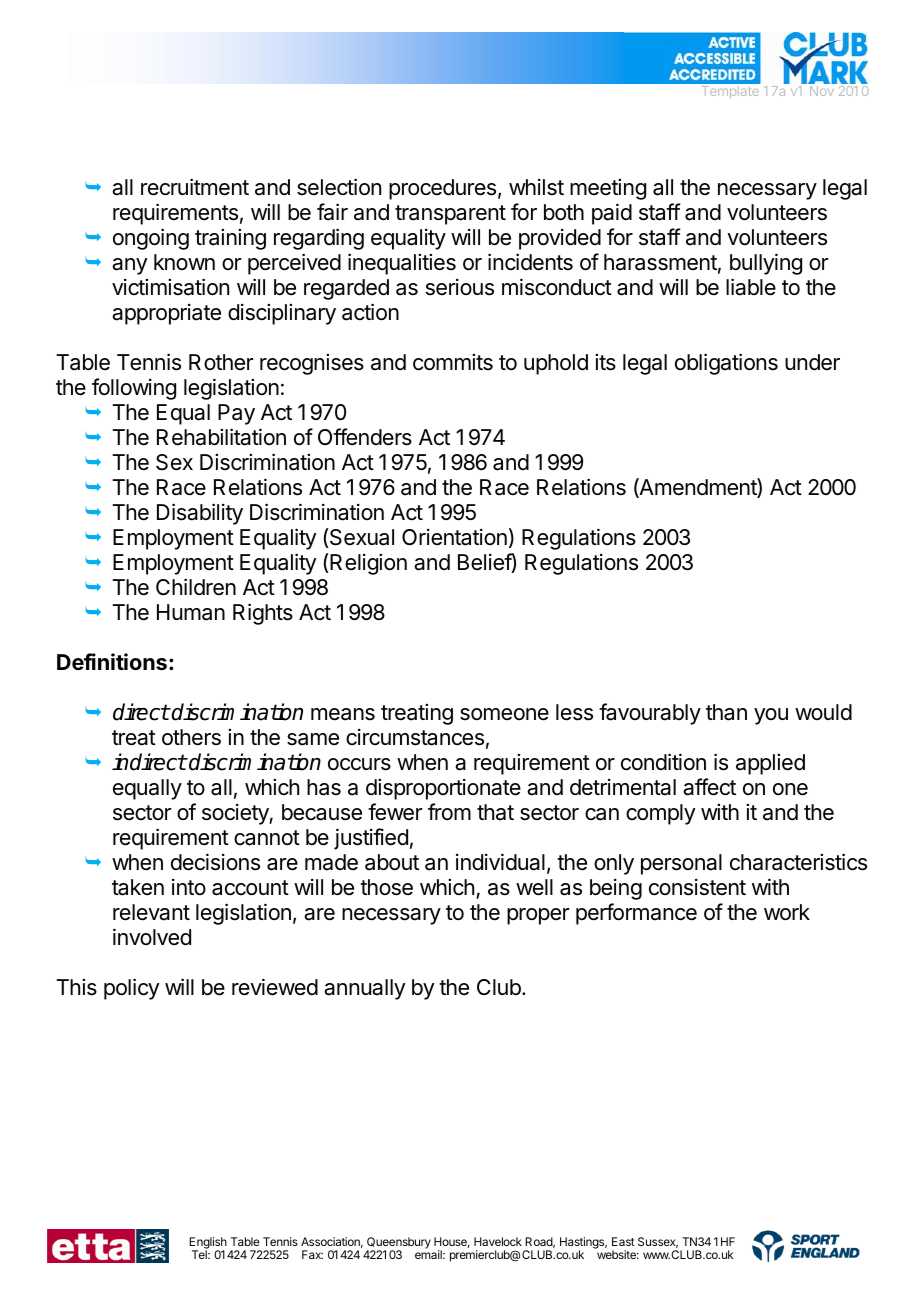 This image has width=924, height=1307. Describe the element at coordinates (450, 215) in the image. I see `transparent` at that location.
